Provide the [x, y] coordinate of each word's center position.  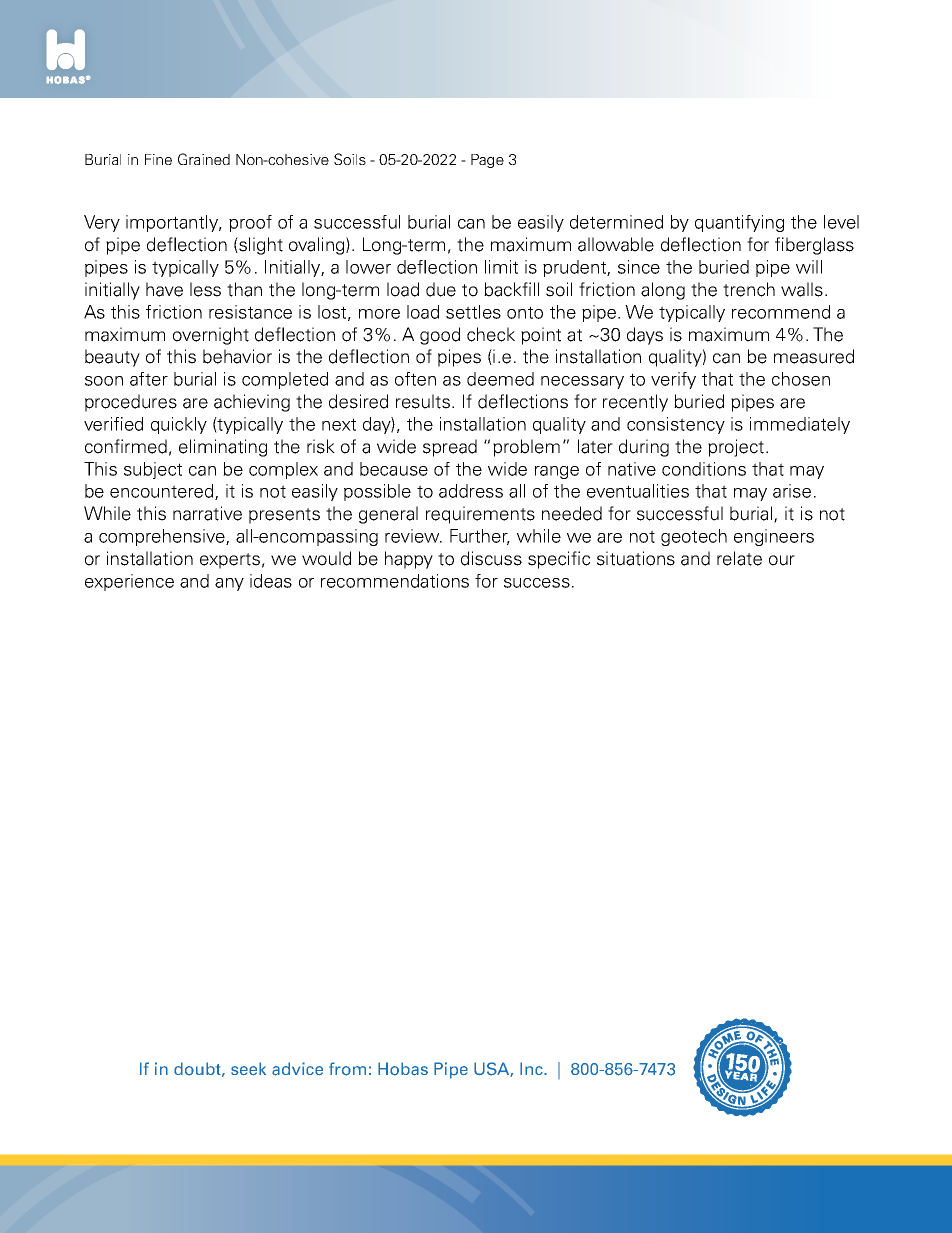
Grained [204, 159]
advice [297, 1069]
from [347, 1069]
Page [487, 161]
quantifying [739, 223]
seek [248, 1068]
